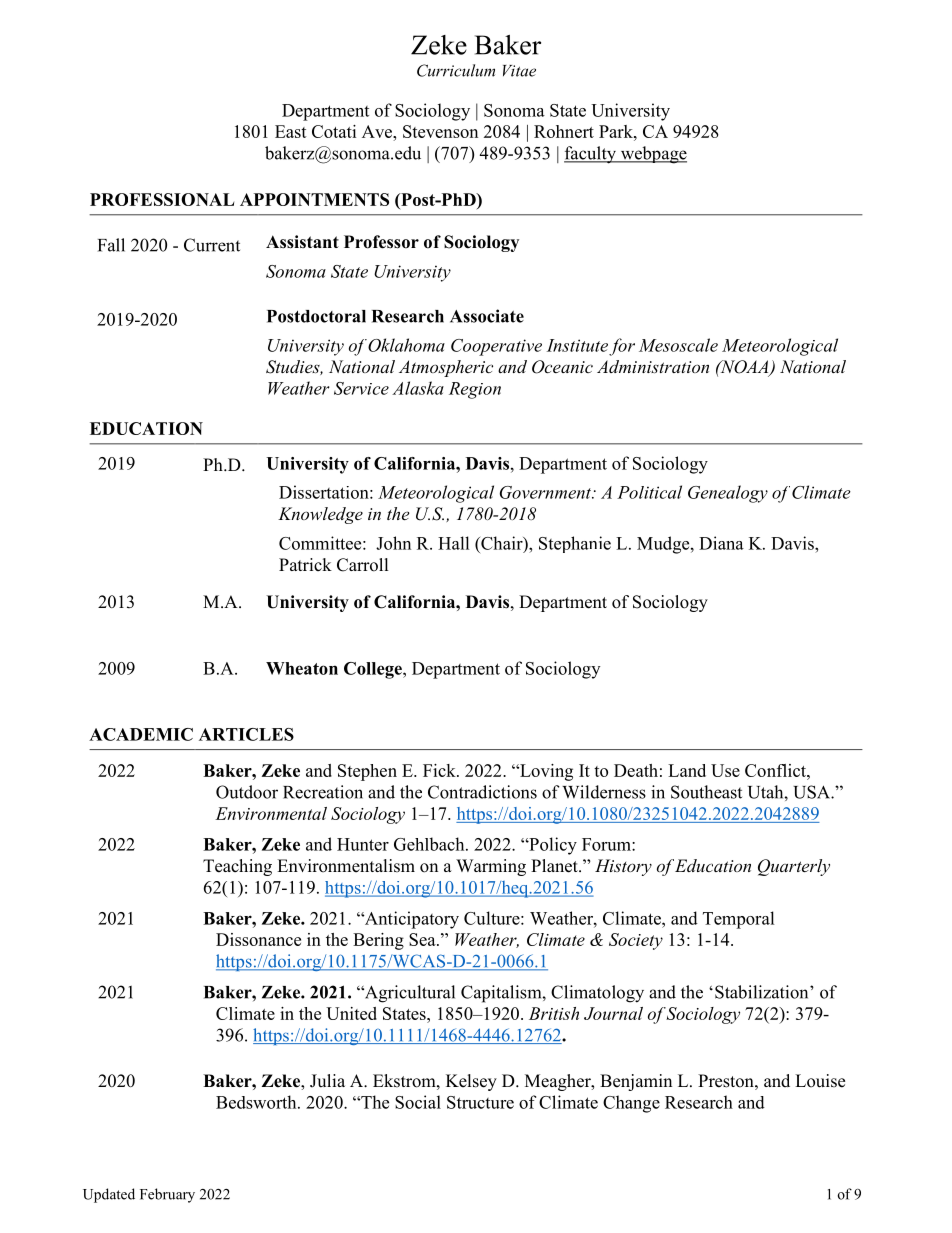 The width and height of the screenshot is (952, 1233). Describe the element at coordinates (374, 670) in the screenshot. I see `College` at that location.
